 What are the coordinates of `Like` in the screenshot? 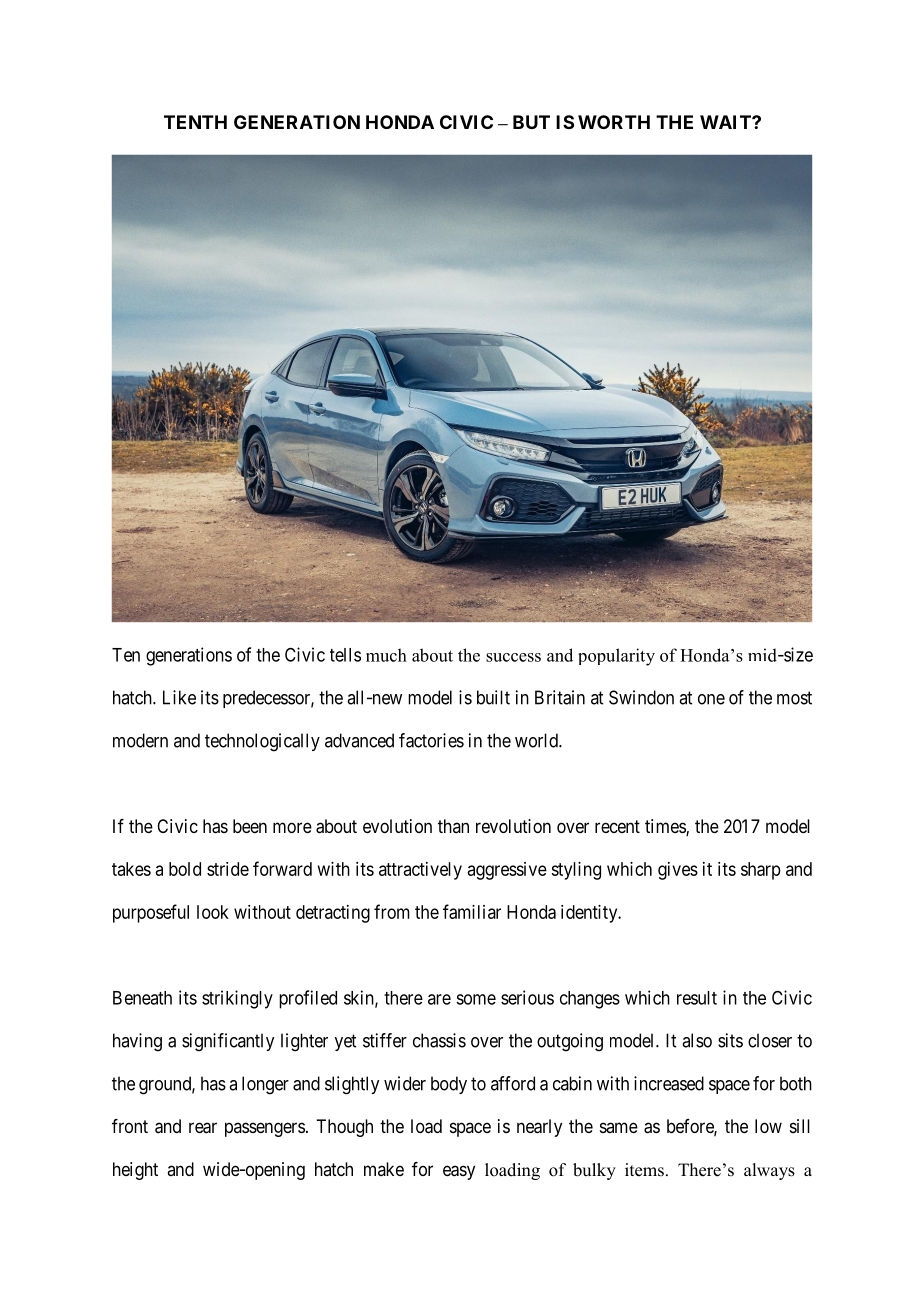 It's located at (179, 697).
